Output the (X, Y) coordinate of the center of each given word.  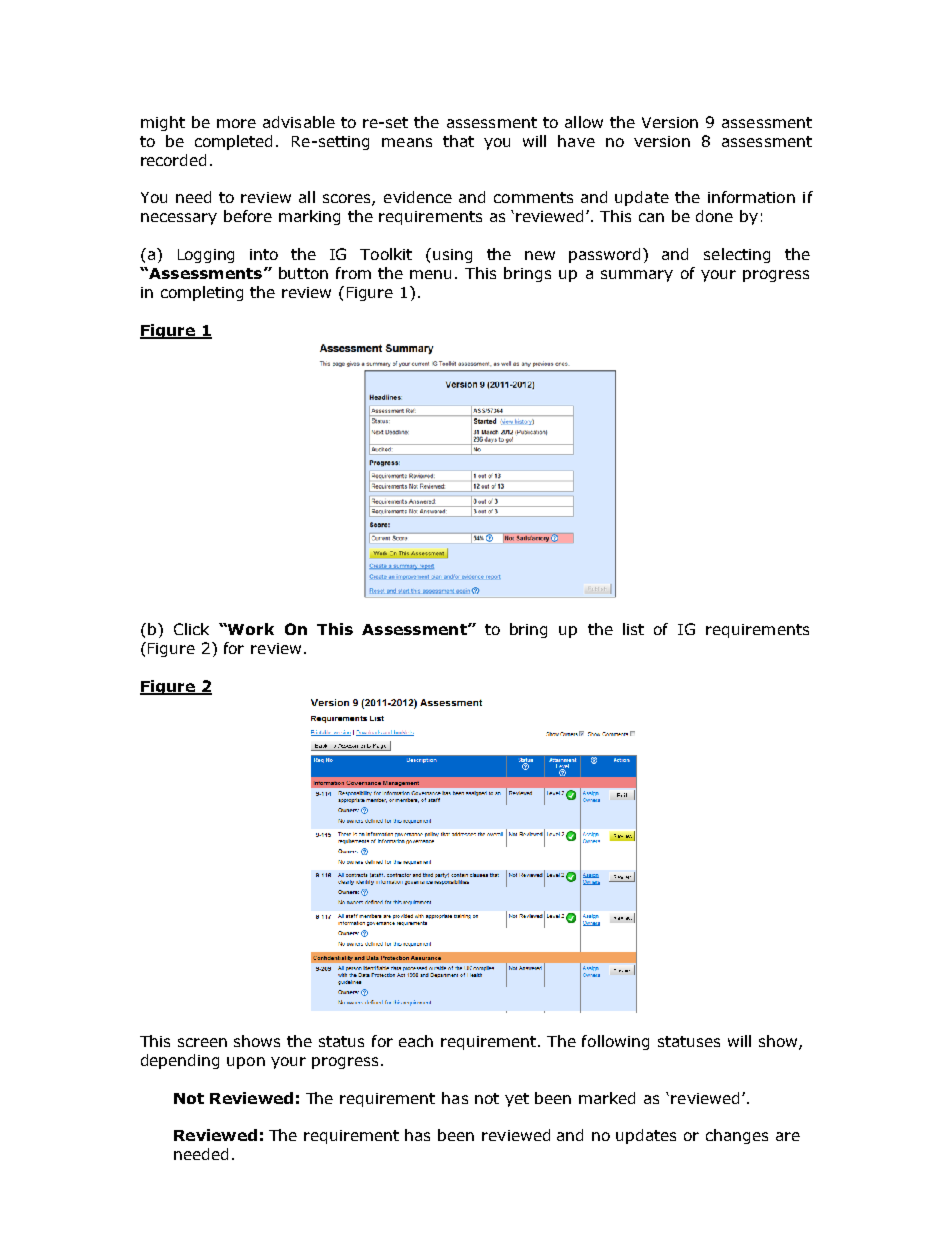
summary (637, 276)
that (458, 141)
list (633, 629)
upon (246, 1063)
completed (233, 142)
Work (250, 629)
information (751, 197)
